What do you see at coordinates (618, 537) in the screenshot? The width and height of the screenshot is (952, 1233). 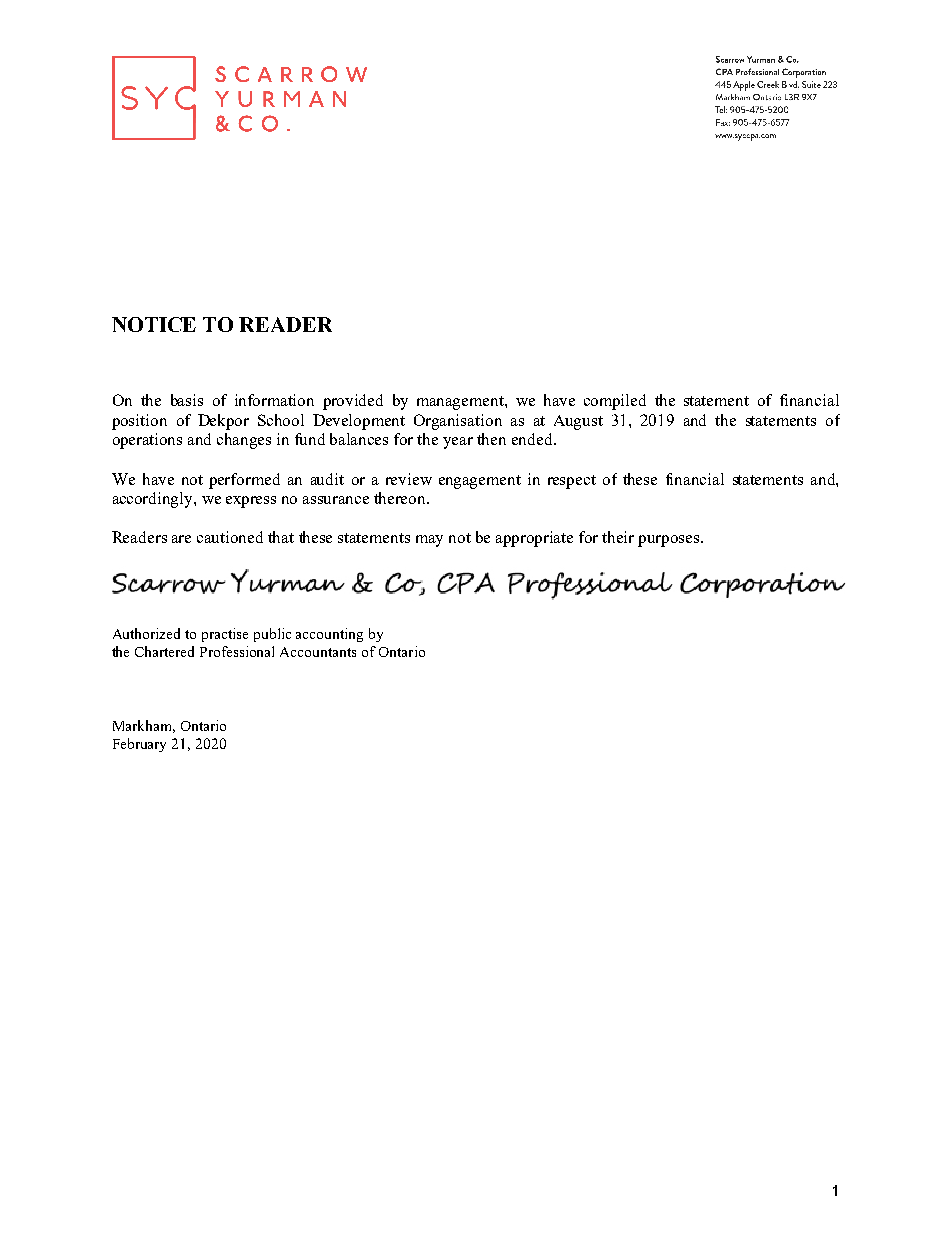 I see `their` at bounding box center [618, 537].
